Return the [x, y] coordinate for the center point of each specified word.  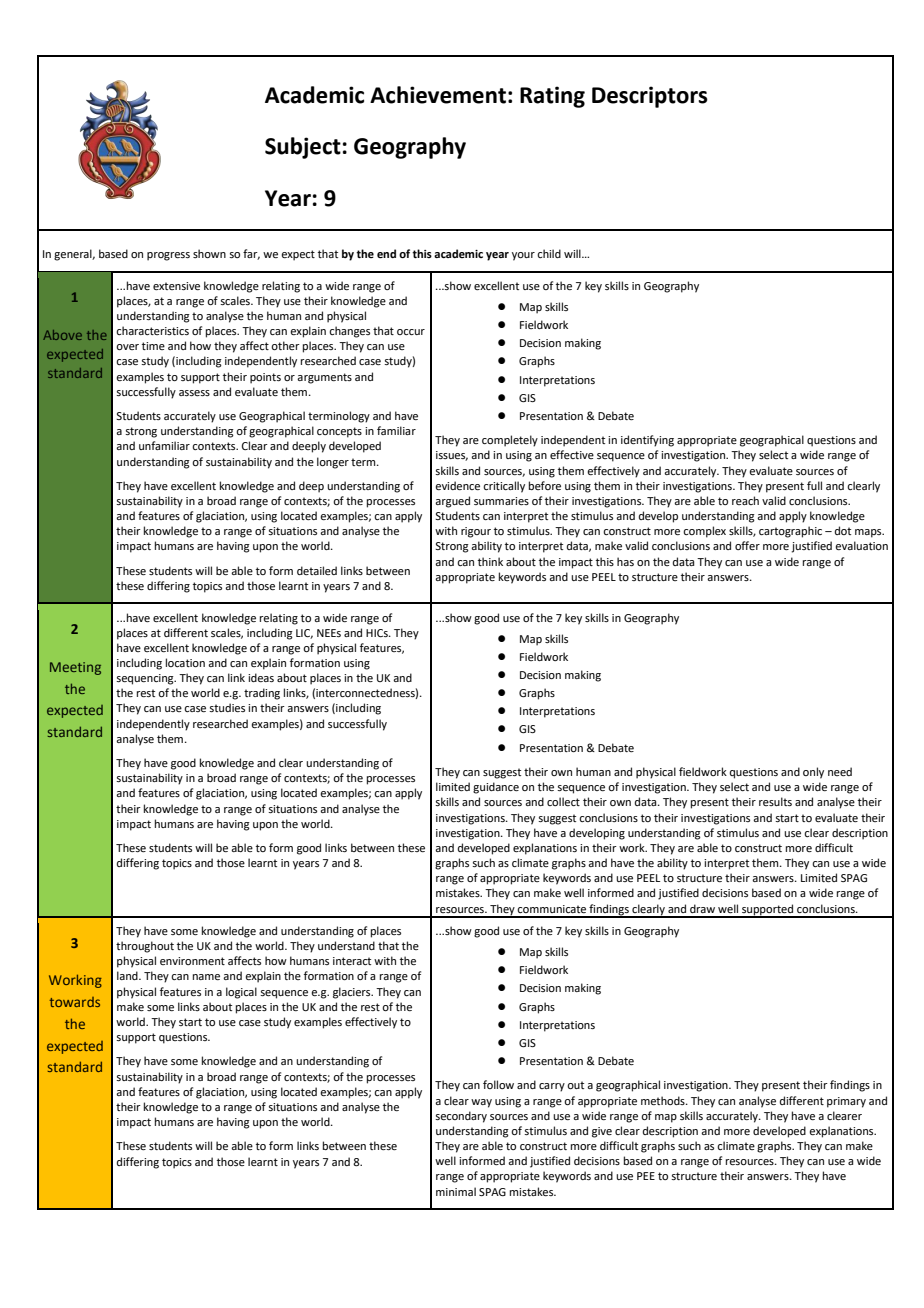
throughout [145, 947]
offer [747, 545]
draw [702, 908]
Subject [303, 148]
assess [194, 393]
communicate [551, 909]
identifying [647, 441]
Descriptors [650, 97]
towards [74, 1002]
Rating [552, 97]
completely [510, 441]
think [490, 561]
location [185, 662]
